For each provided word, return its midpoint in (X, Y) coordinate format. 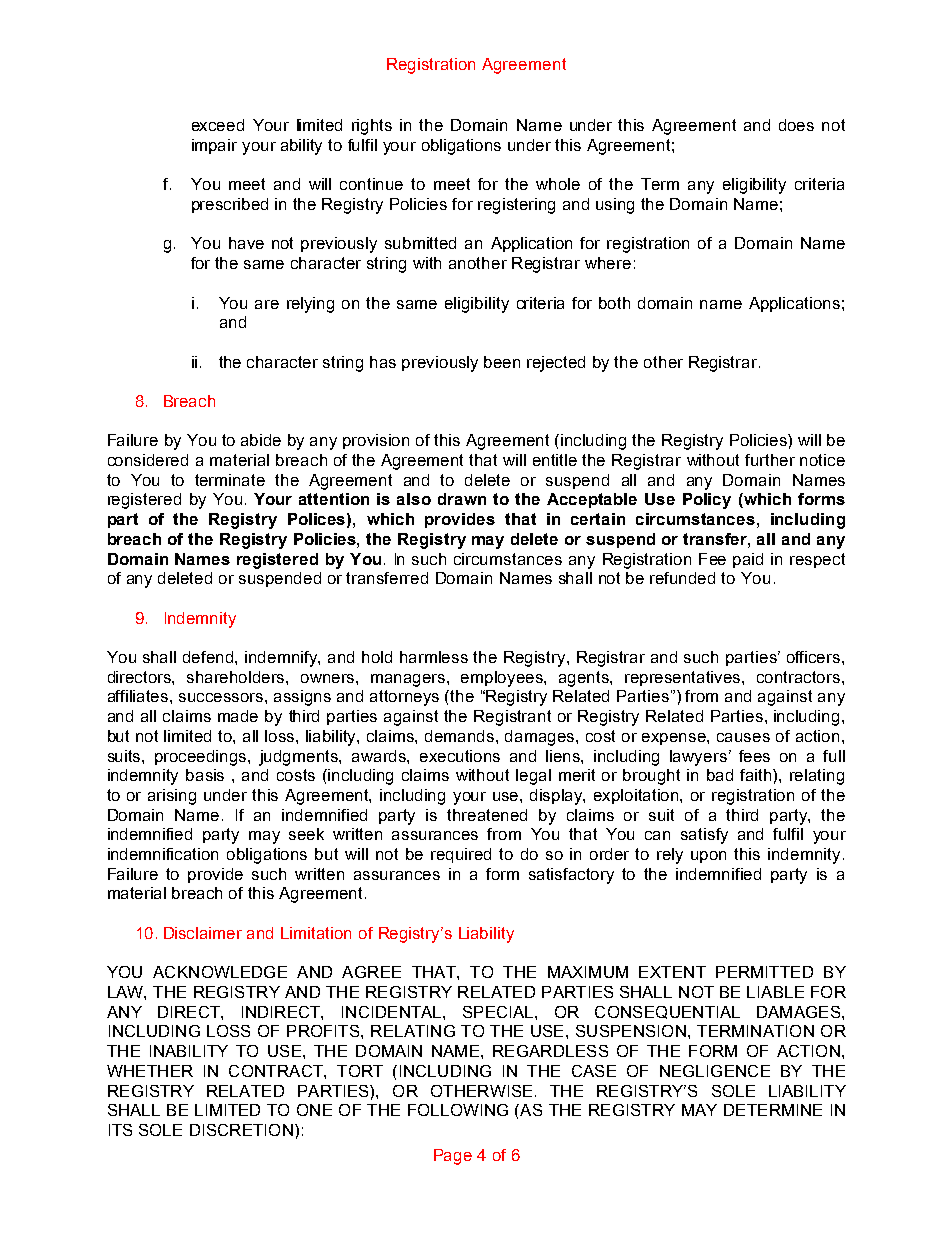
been (502, 362)
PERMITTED (764, 972)
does (796, 125)
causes (743, 737)
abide (261, 440)
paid (748, 560)
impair (214, 146)
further (770, 460)
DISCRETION (241, 1130)
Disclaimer (203, 933)
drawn (462, 499)
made (238, 716)
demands (461, 736)
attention (334, 499)
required (461, 855)
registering (516, 206)
